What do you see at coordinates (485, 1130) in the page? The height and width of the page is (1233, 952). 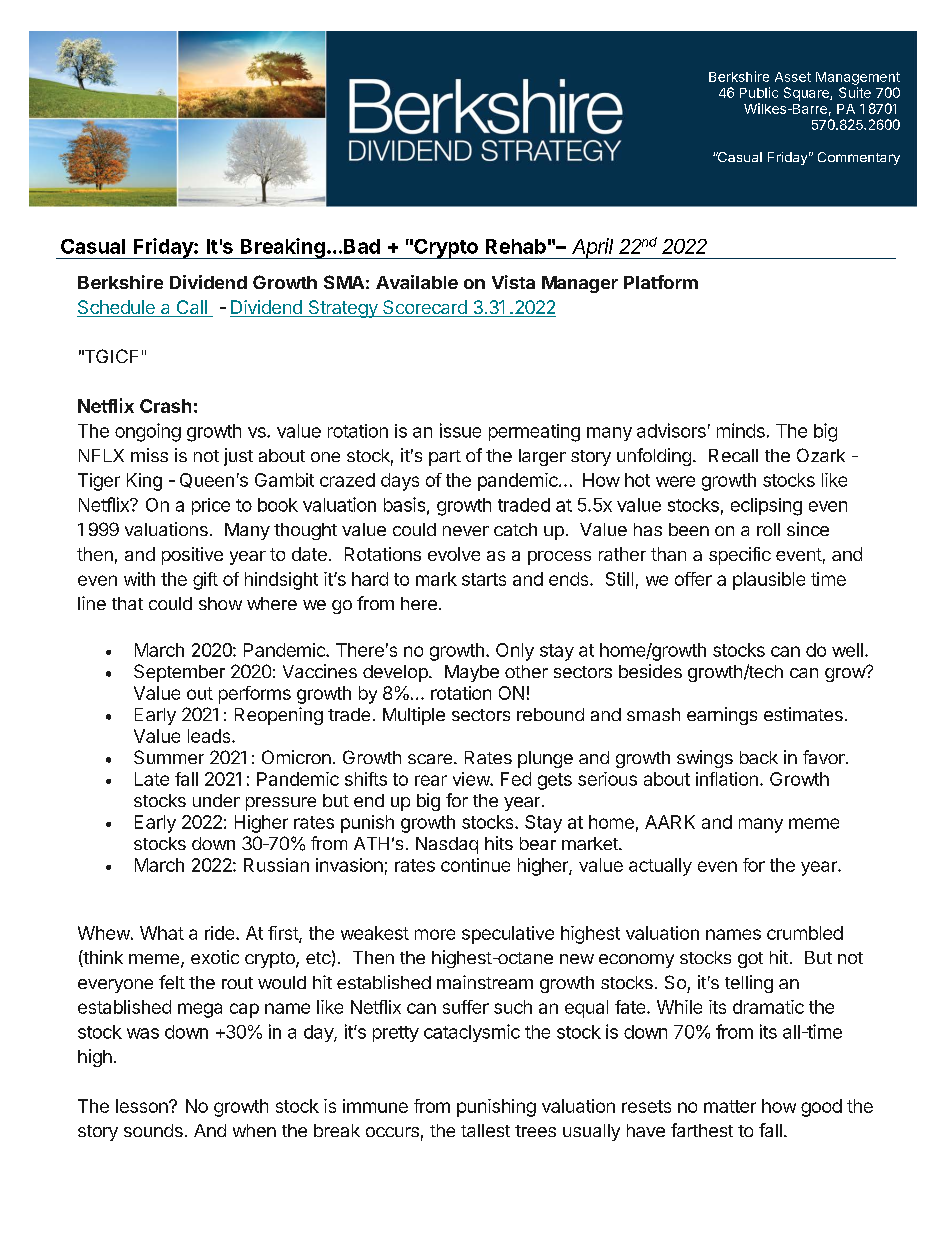 I see `tallest` at bounding box center [485, 1130].
